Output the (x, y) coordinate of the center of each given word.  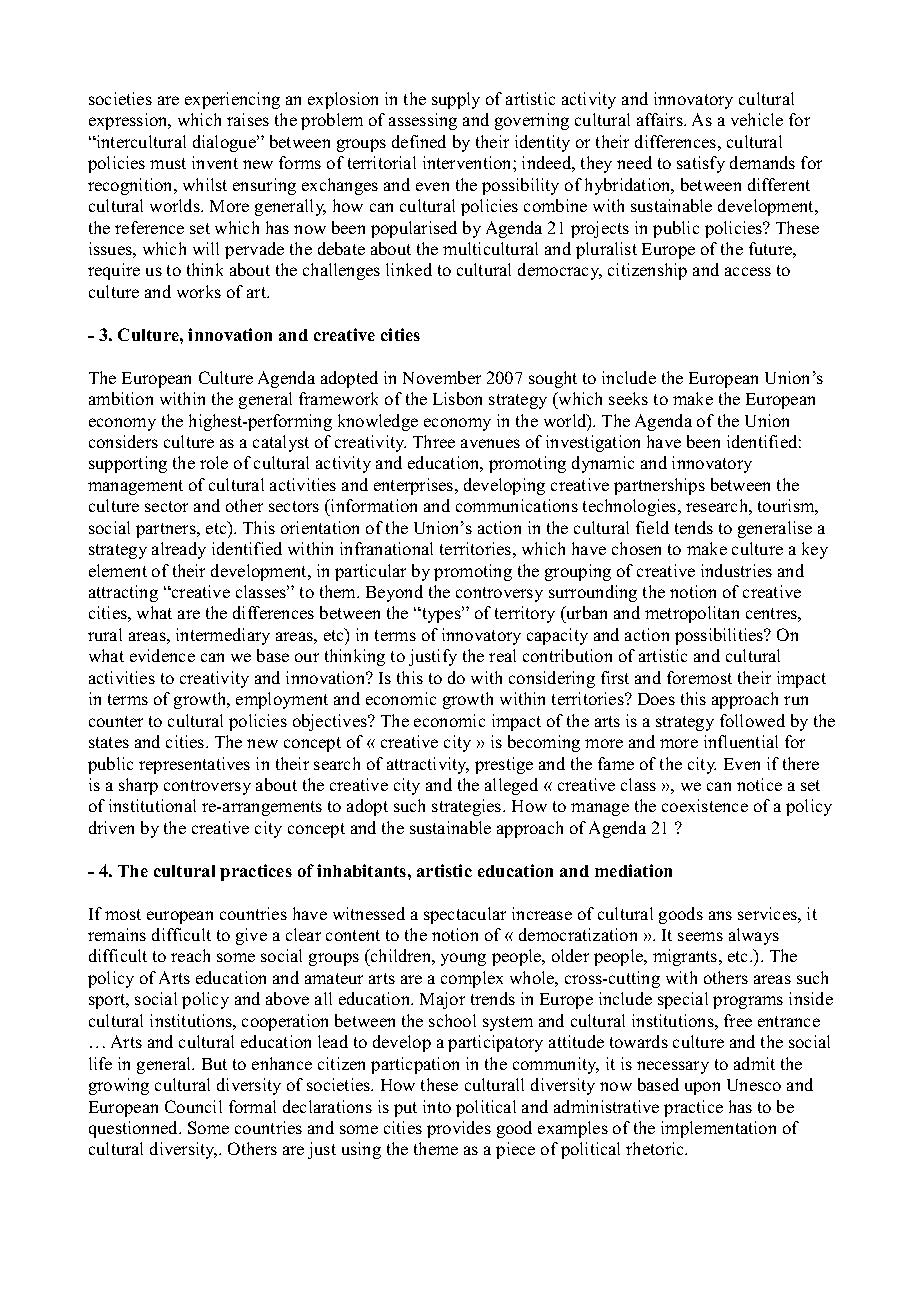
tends (694, 527)
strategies (468, 807)
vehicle (757, 119)
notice (759, 784)
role (214, 462)
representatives (194, 765)
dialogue (225, 143)
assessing (423, 121)
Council (193, 1106)
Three (434, 441)
